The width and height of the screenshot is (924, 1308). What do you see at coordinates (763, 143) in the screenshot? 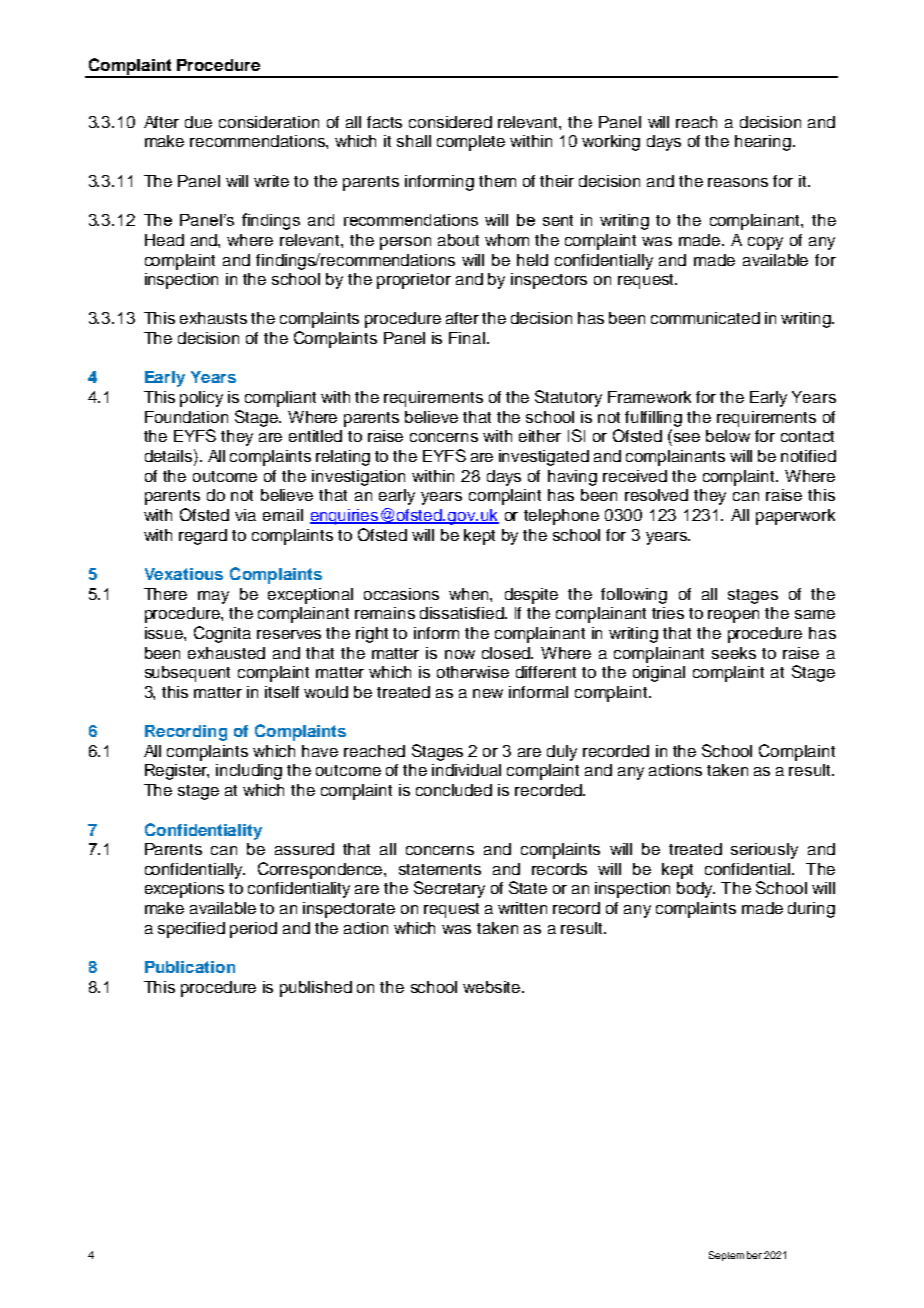
I see `hearing` at bounding box center [763, 143].
